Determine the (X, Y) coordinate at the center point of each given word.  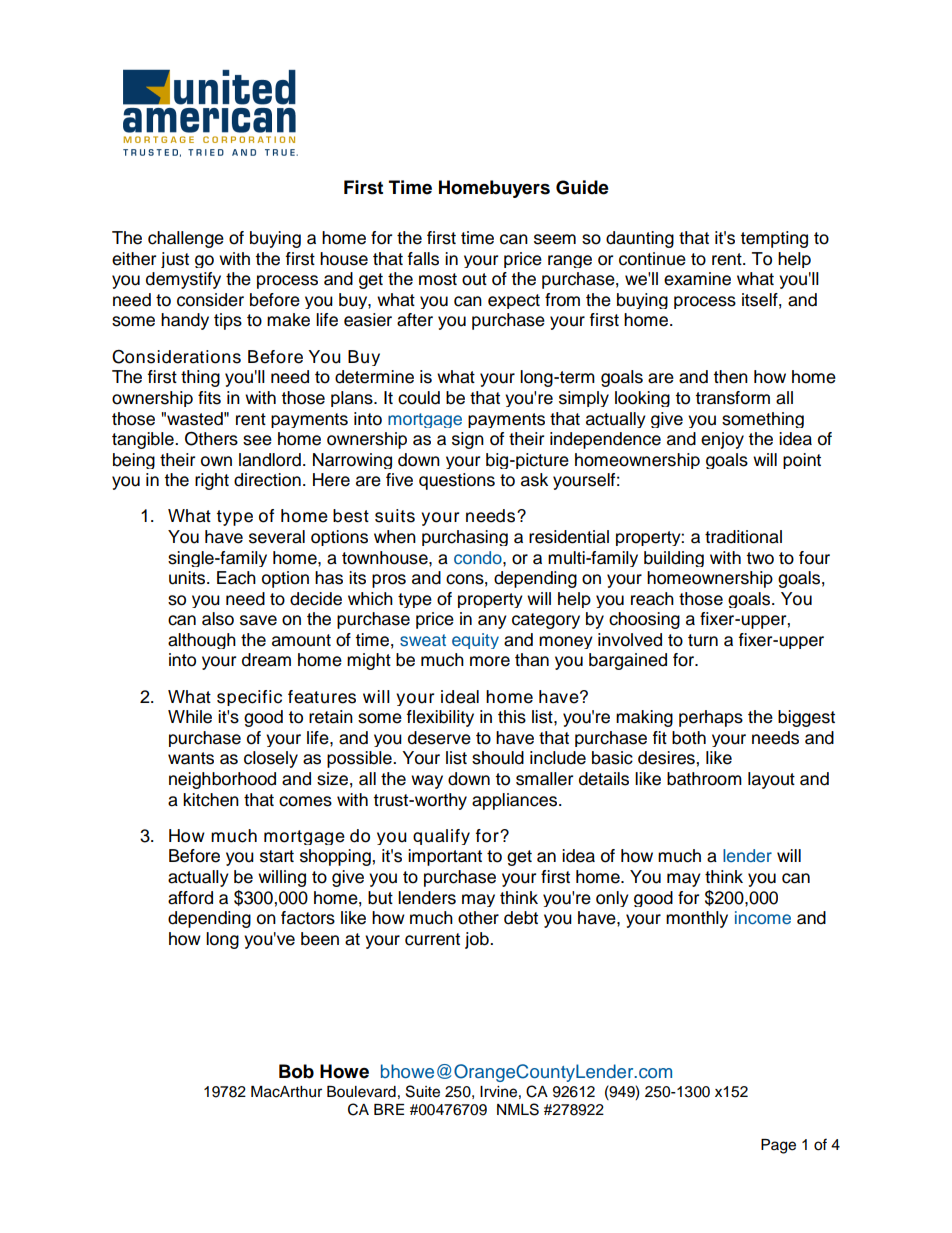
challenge (186, 239)
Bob (296, 1071)
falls (423, 259)
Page (778, 1146)
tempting (774, 239)
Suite (423, 1091)
